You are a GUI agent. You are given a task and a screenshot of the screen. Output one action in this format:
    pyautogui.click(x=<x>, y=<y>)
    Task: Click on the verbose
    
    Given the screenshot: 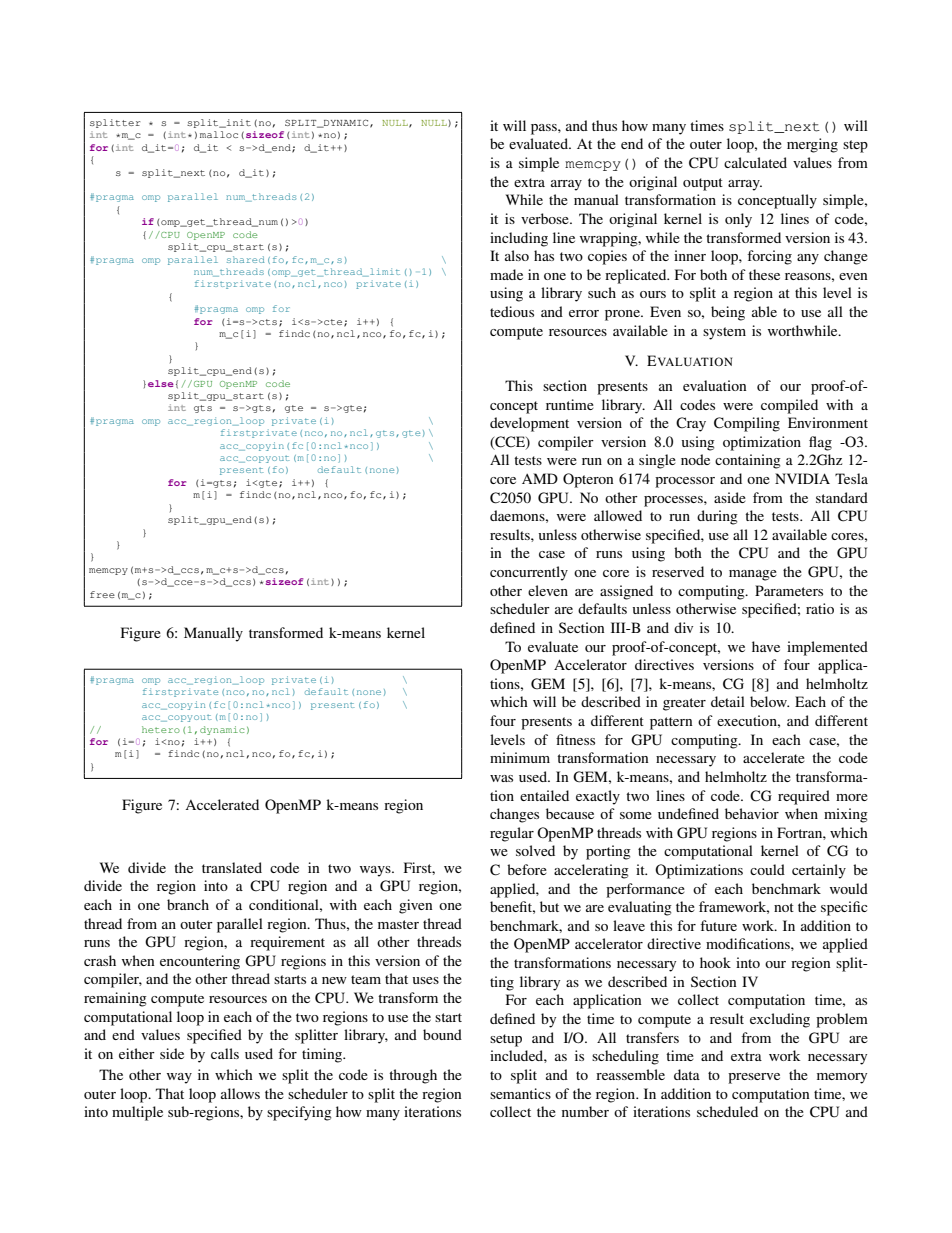 What is the action you would take?
    pyautogui.click(x=546, y=218)
